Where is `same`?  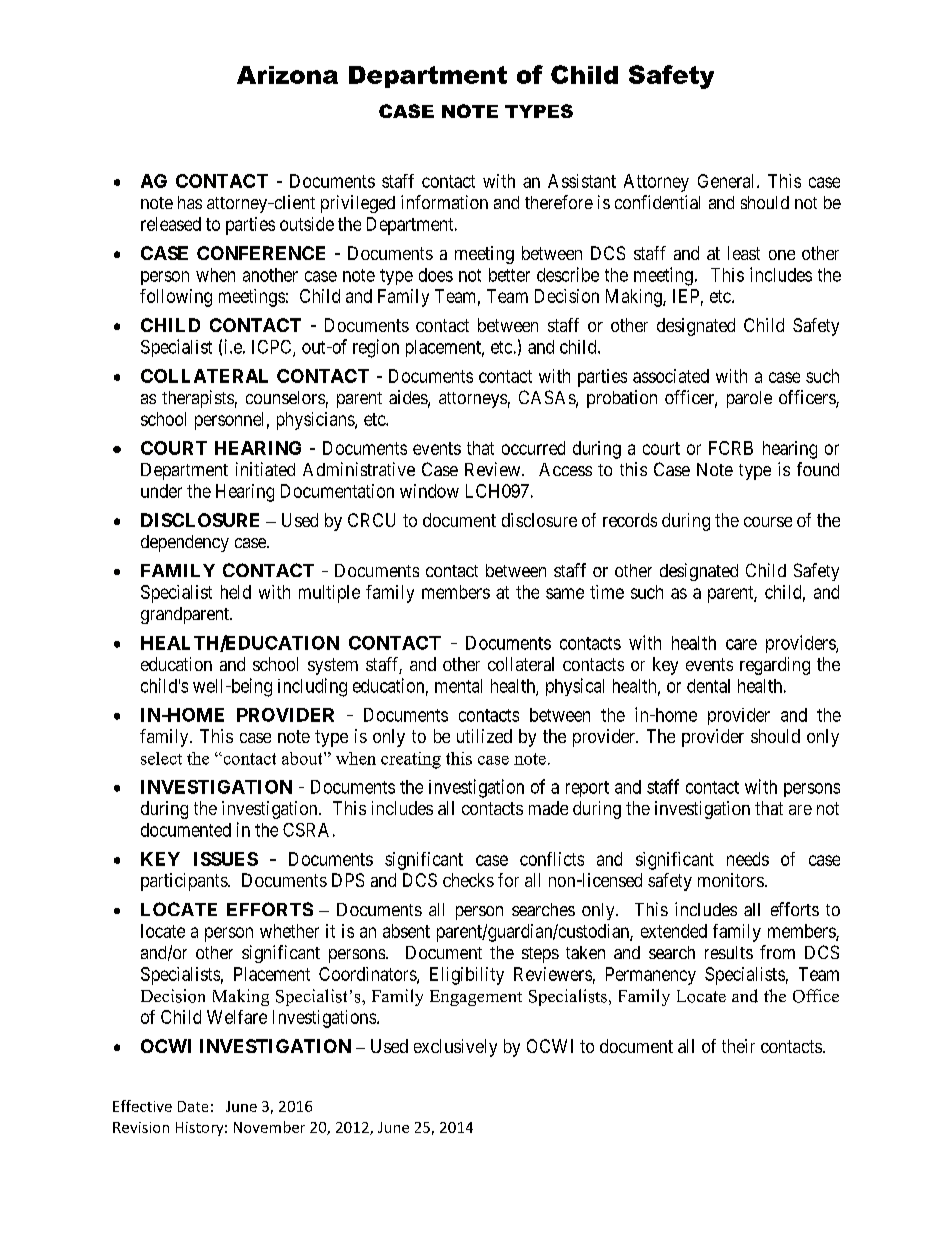
same is located at coordinates (565, 593).
